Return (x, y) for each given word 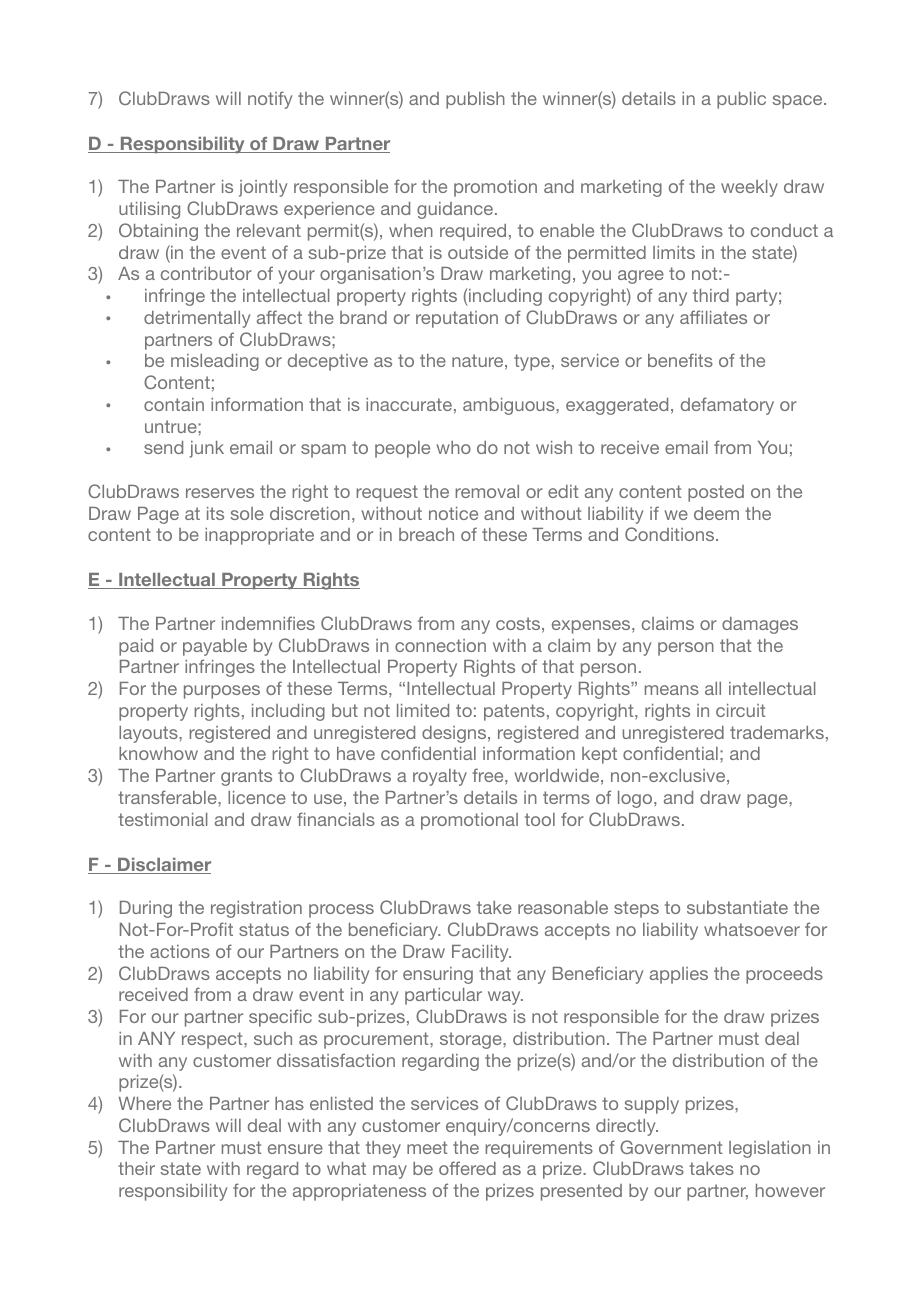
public (741, 100)
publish (475, 100)
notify (270, 100)
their (136, 1168)
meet (427, 1147)
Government (671, 1147)
